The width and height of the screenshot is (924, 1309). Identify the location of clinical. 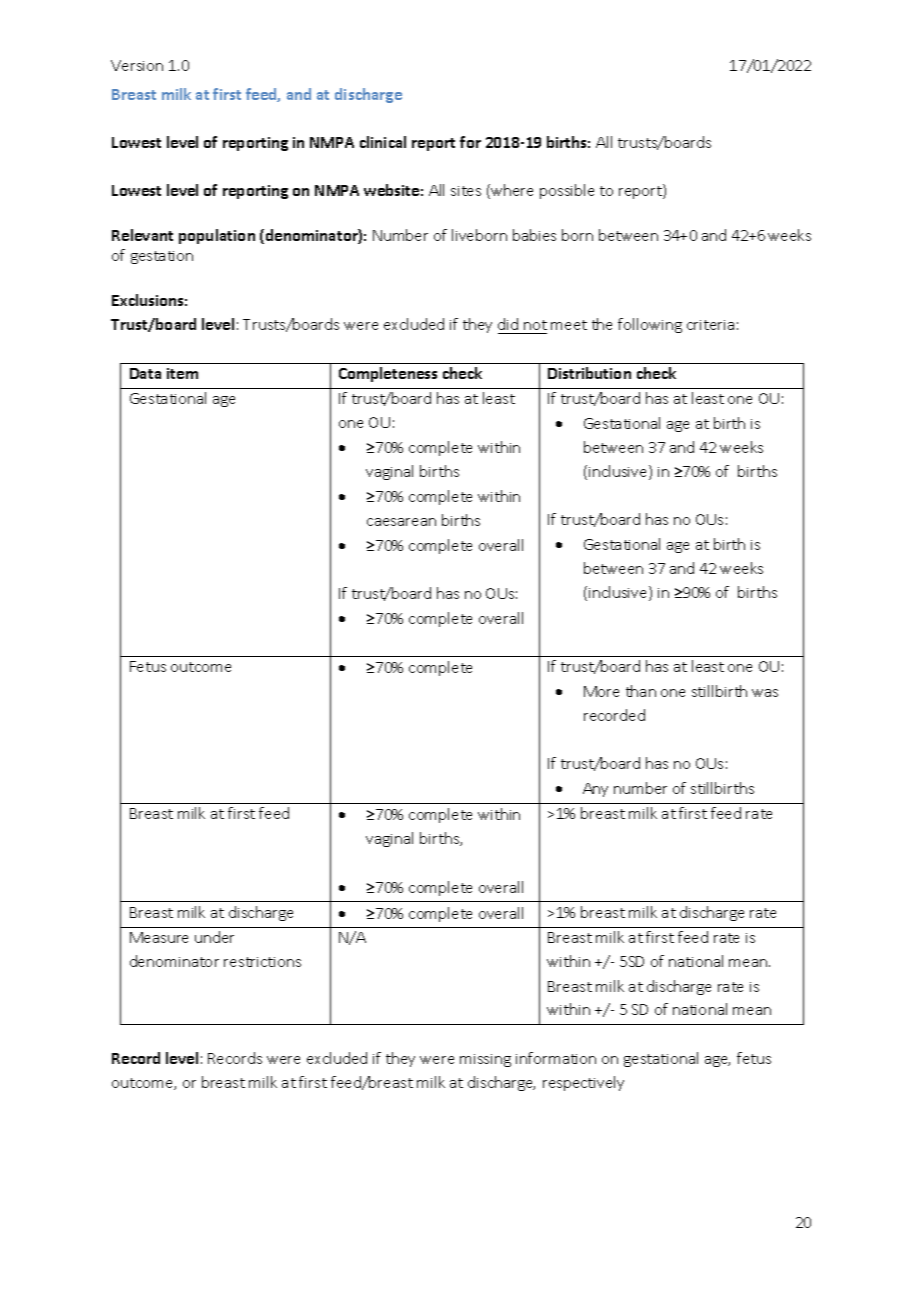
(383, 142).
